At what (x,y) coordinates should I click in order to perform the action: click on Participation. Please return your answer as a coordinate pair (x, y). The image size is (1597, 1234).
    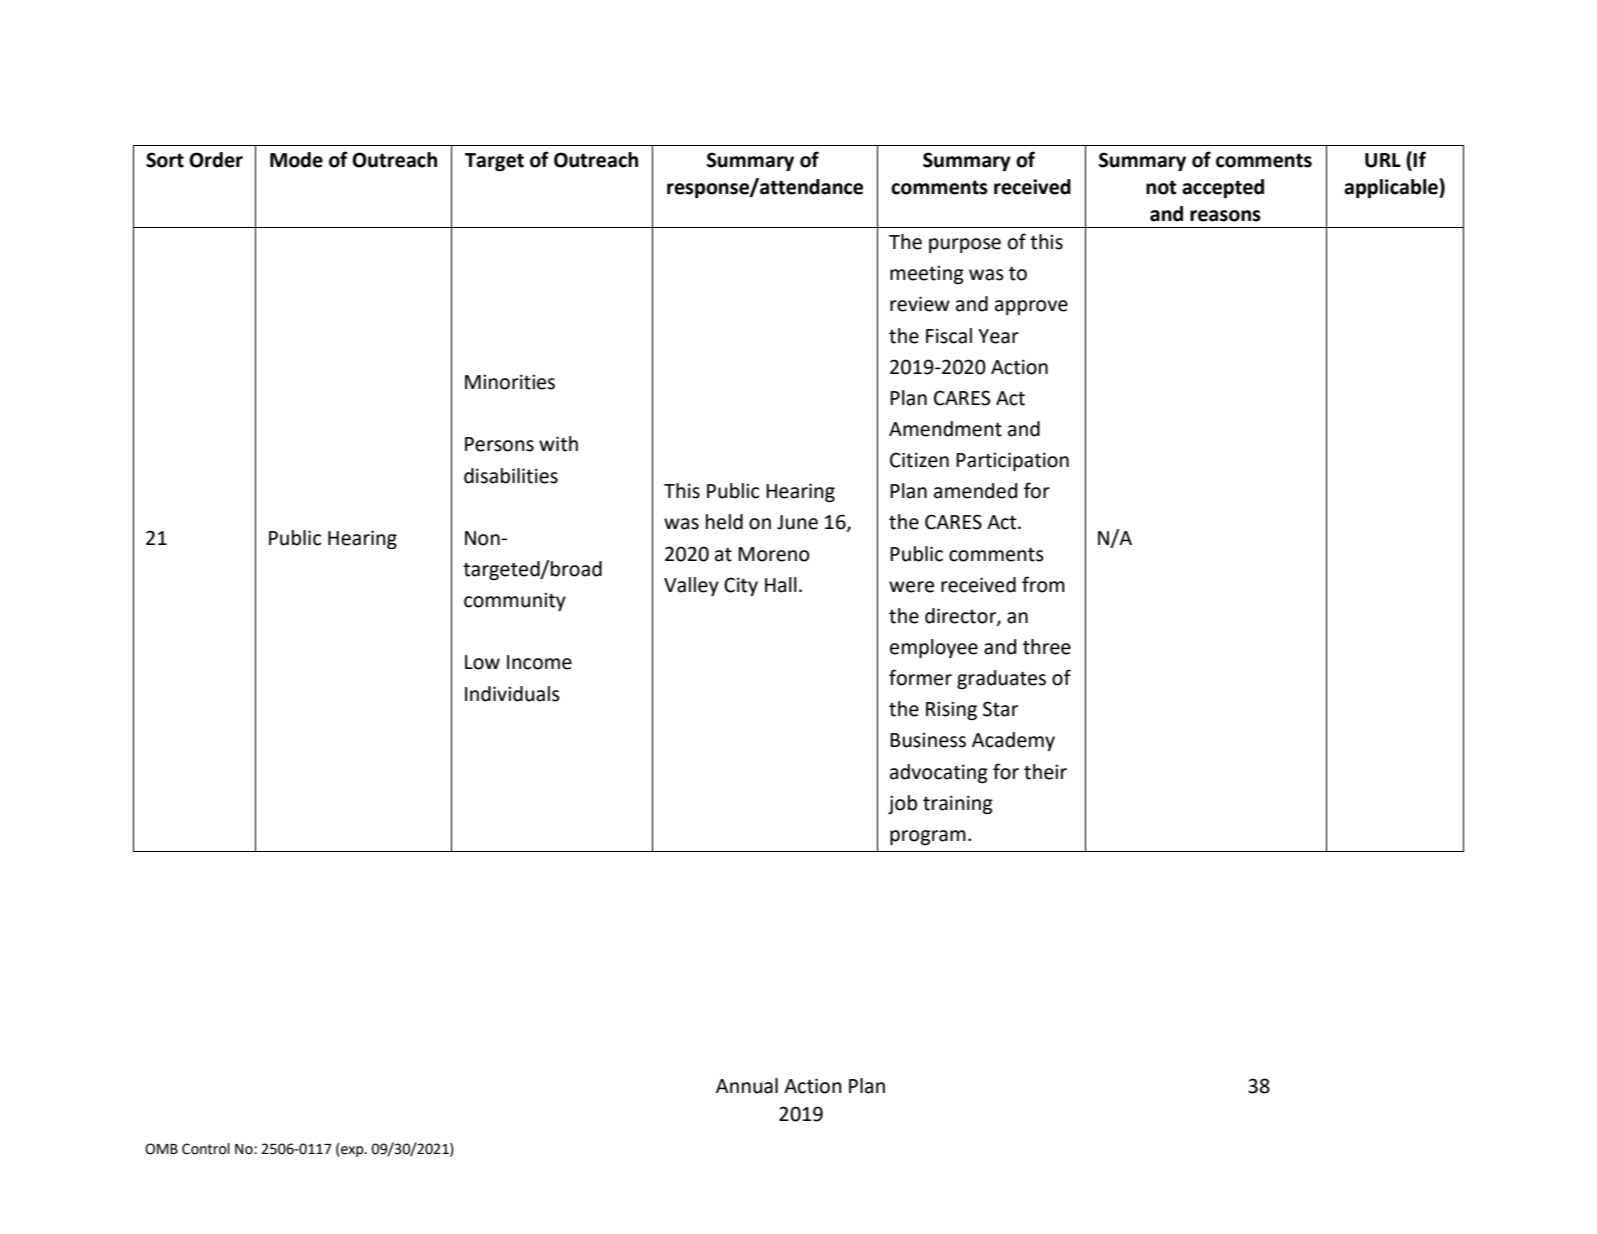
    Looking at the image, I should click on (1012, 461).
